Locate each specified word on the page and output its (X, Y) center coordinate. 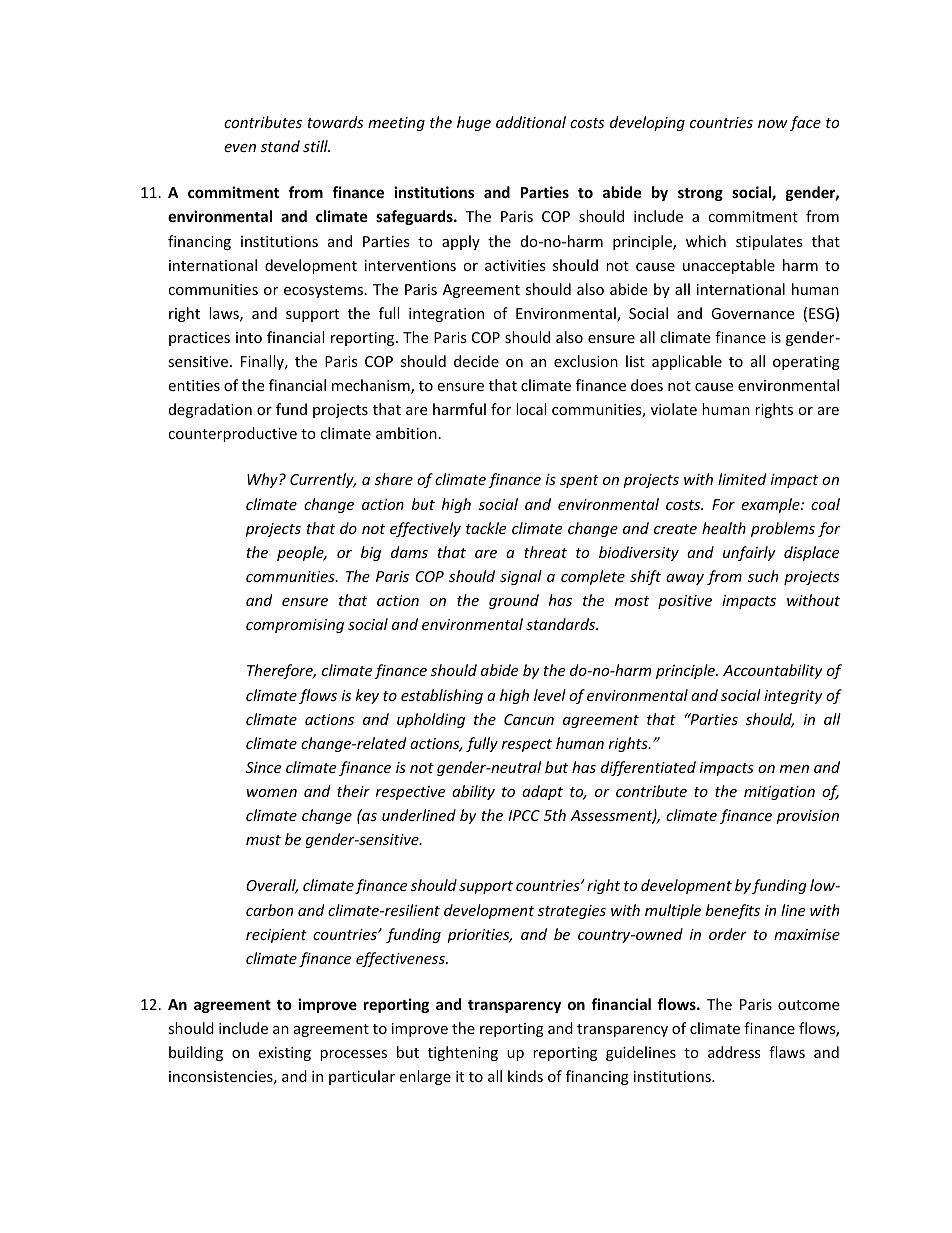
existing (284, 1054)
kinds (525, 1076)
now (773, 124)
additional (531, 122)
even (240, 148)
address (734, 1052)
